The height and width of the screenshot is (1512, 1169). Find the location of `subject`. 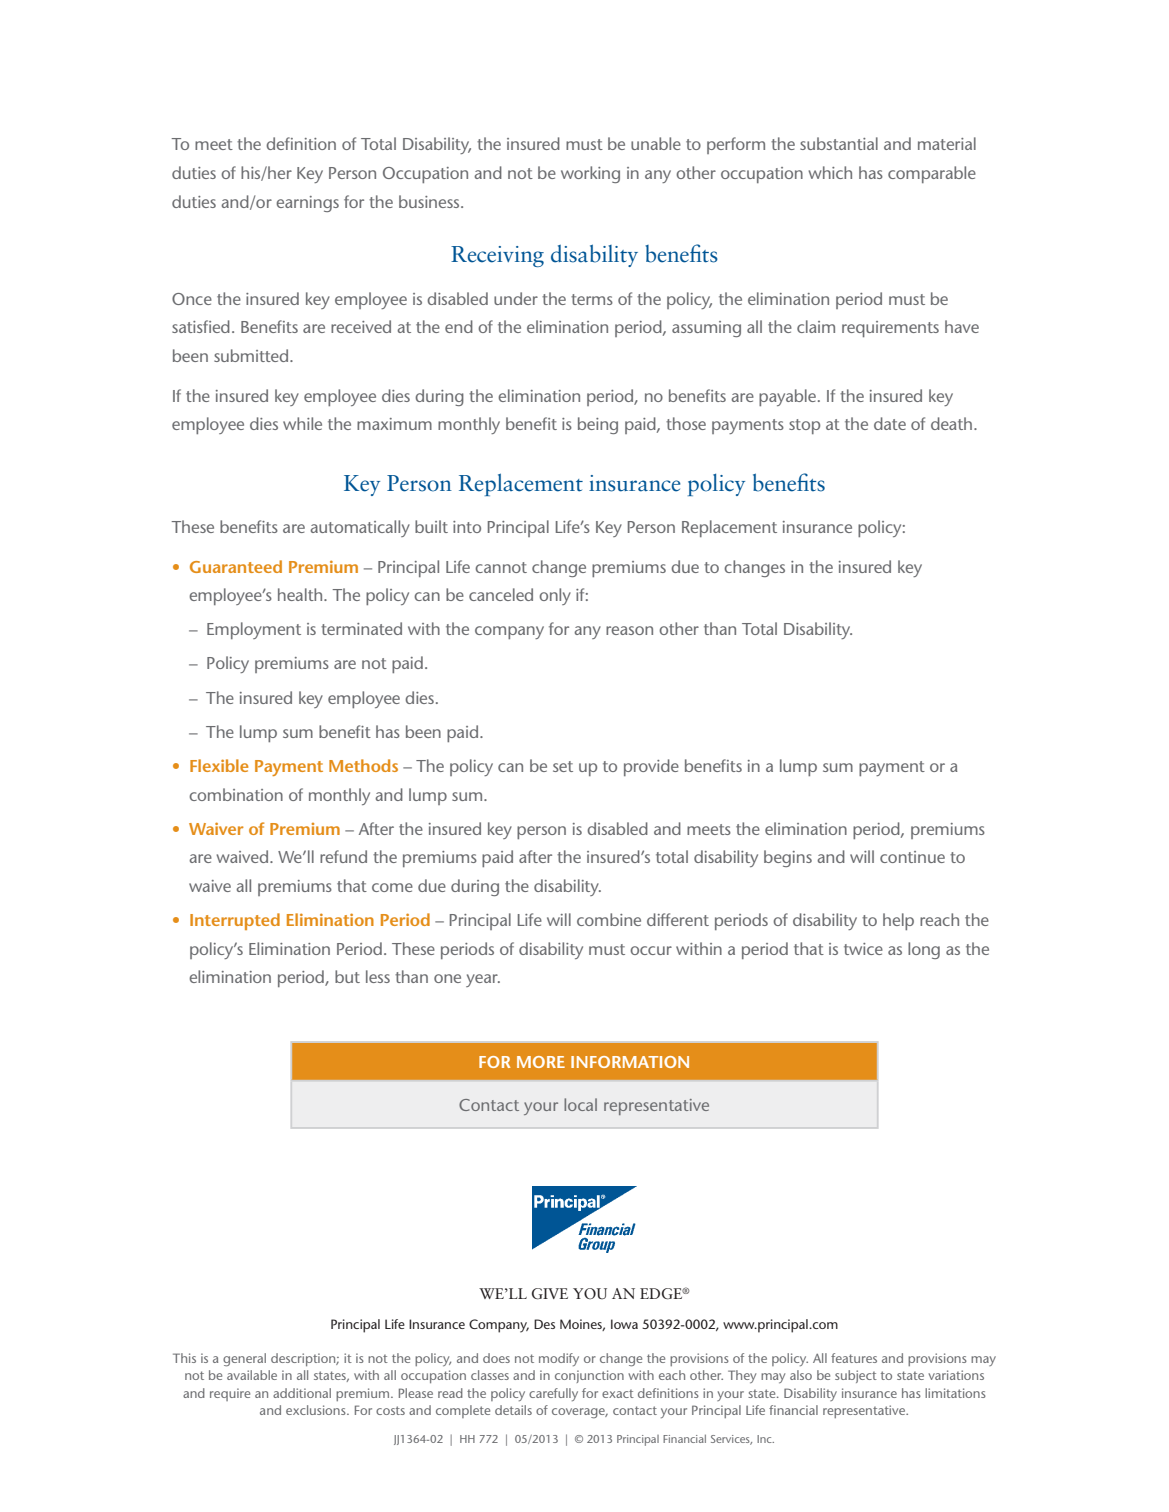

subject is located at coordinates (856, 1376).
